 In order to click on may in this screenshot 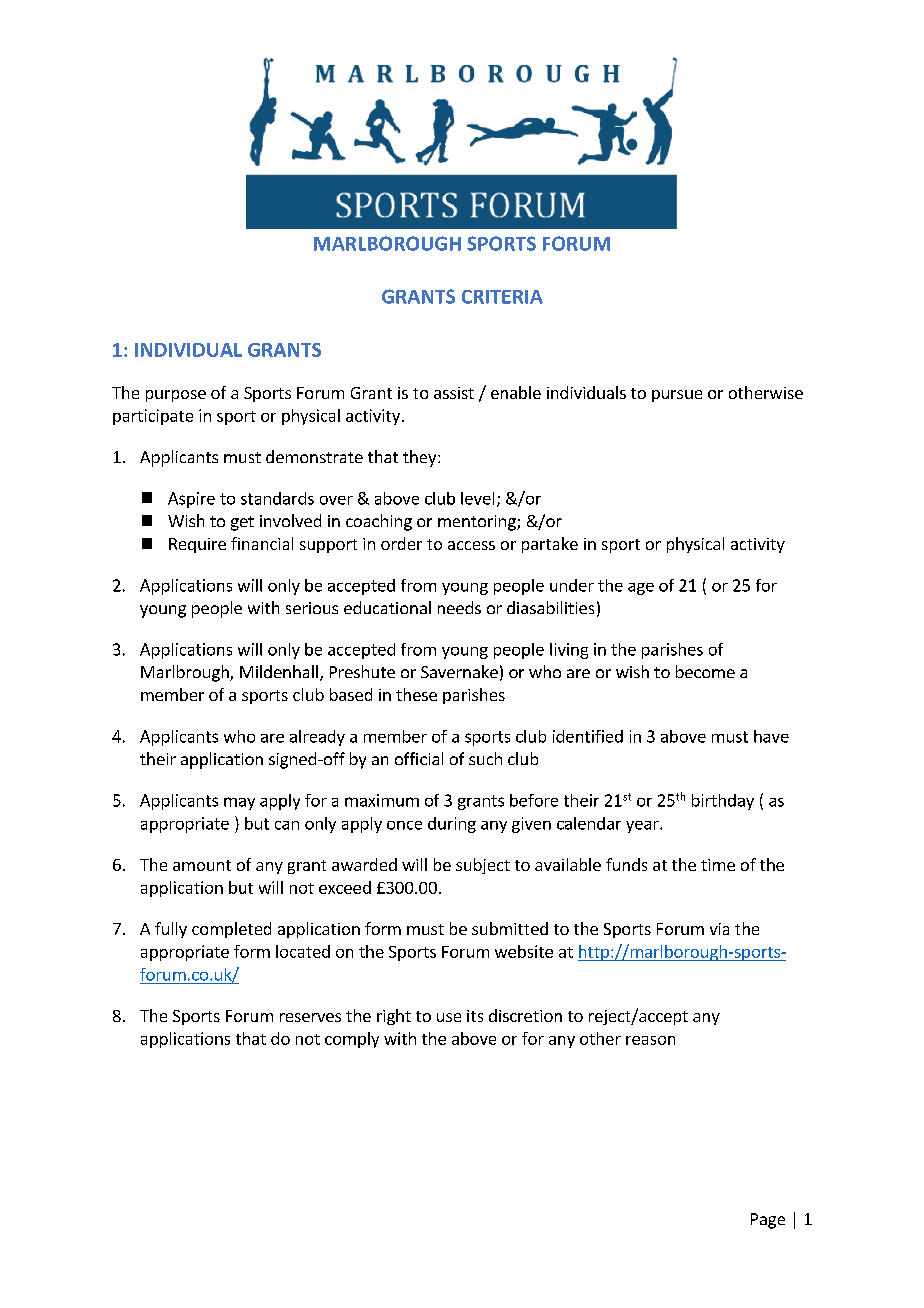, I will do `click(239, 803)`.
